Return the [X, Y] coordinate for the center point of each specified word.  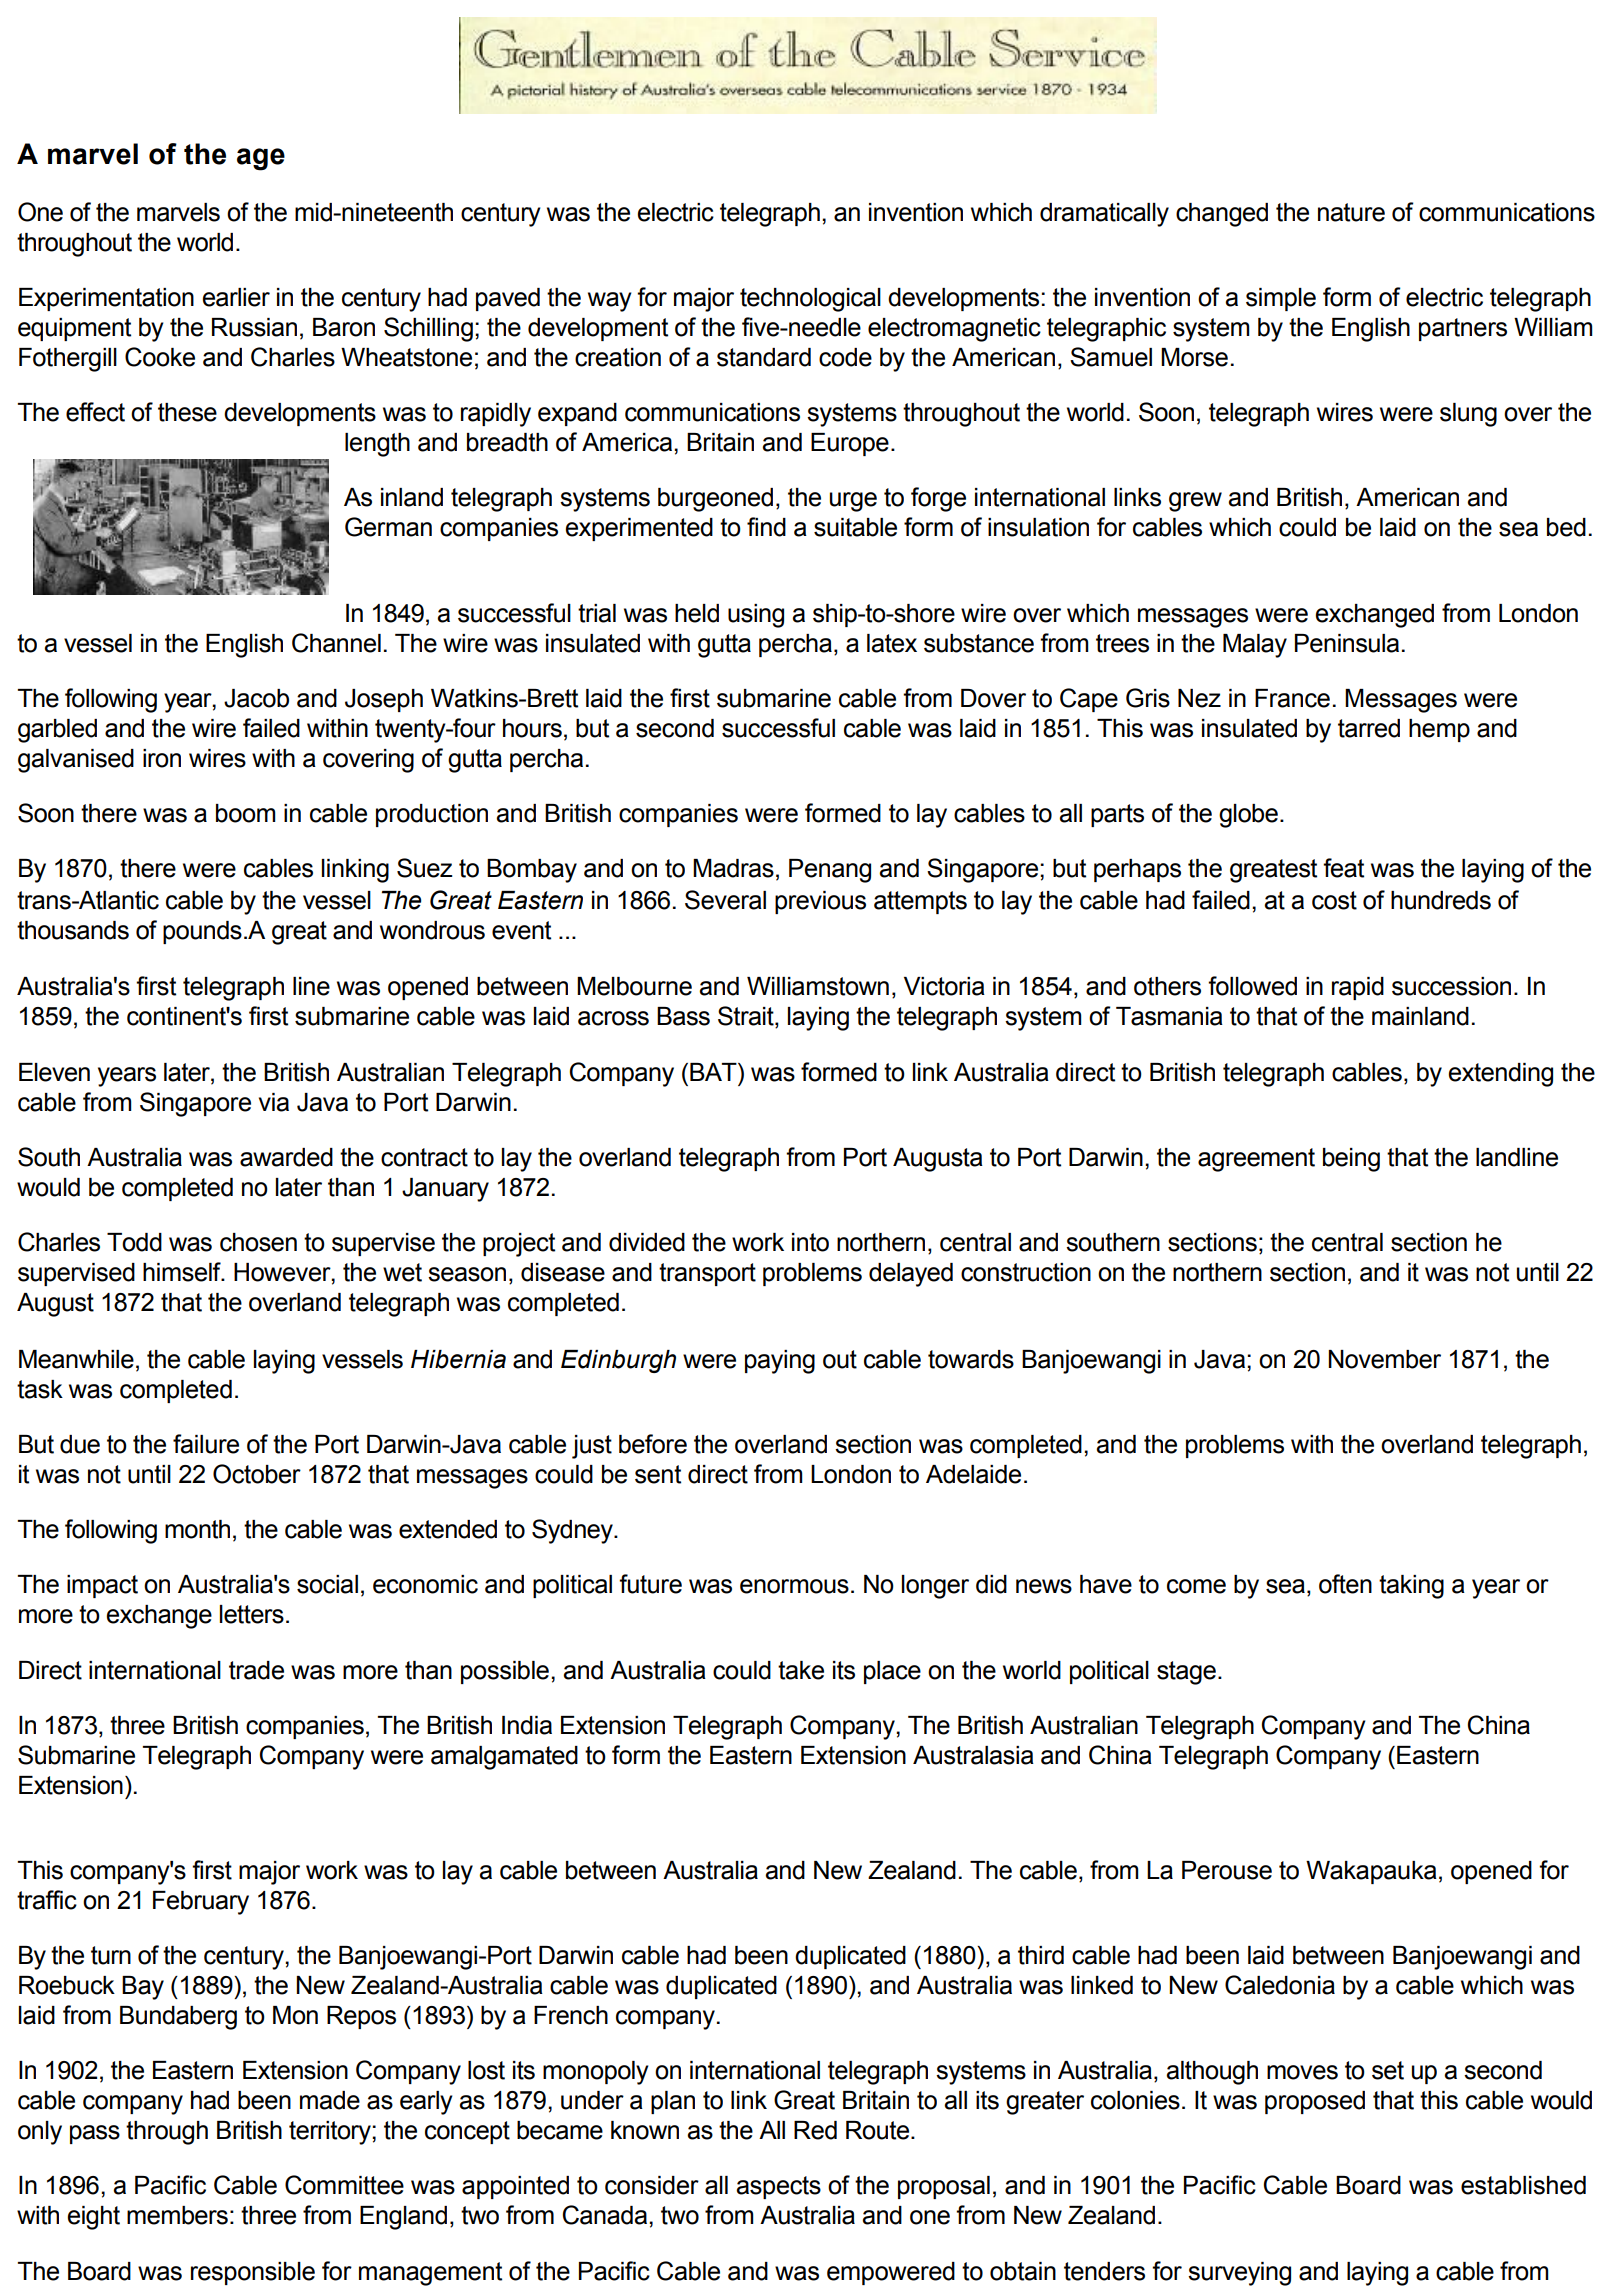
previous [820, 902]
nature [1351, 212]
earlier [236, 297]
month [197, 1529]
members [177, 2215]
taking [1411, 1587]
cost [1334, 900]
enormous [794, 1586]
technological [810, 300]
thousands [73, 930]
